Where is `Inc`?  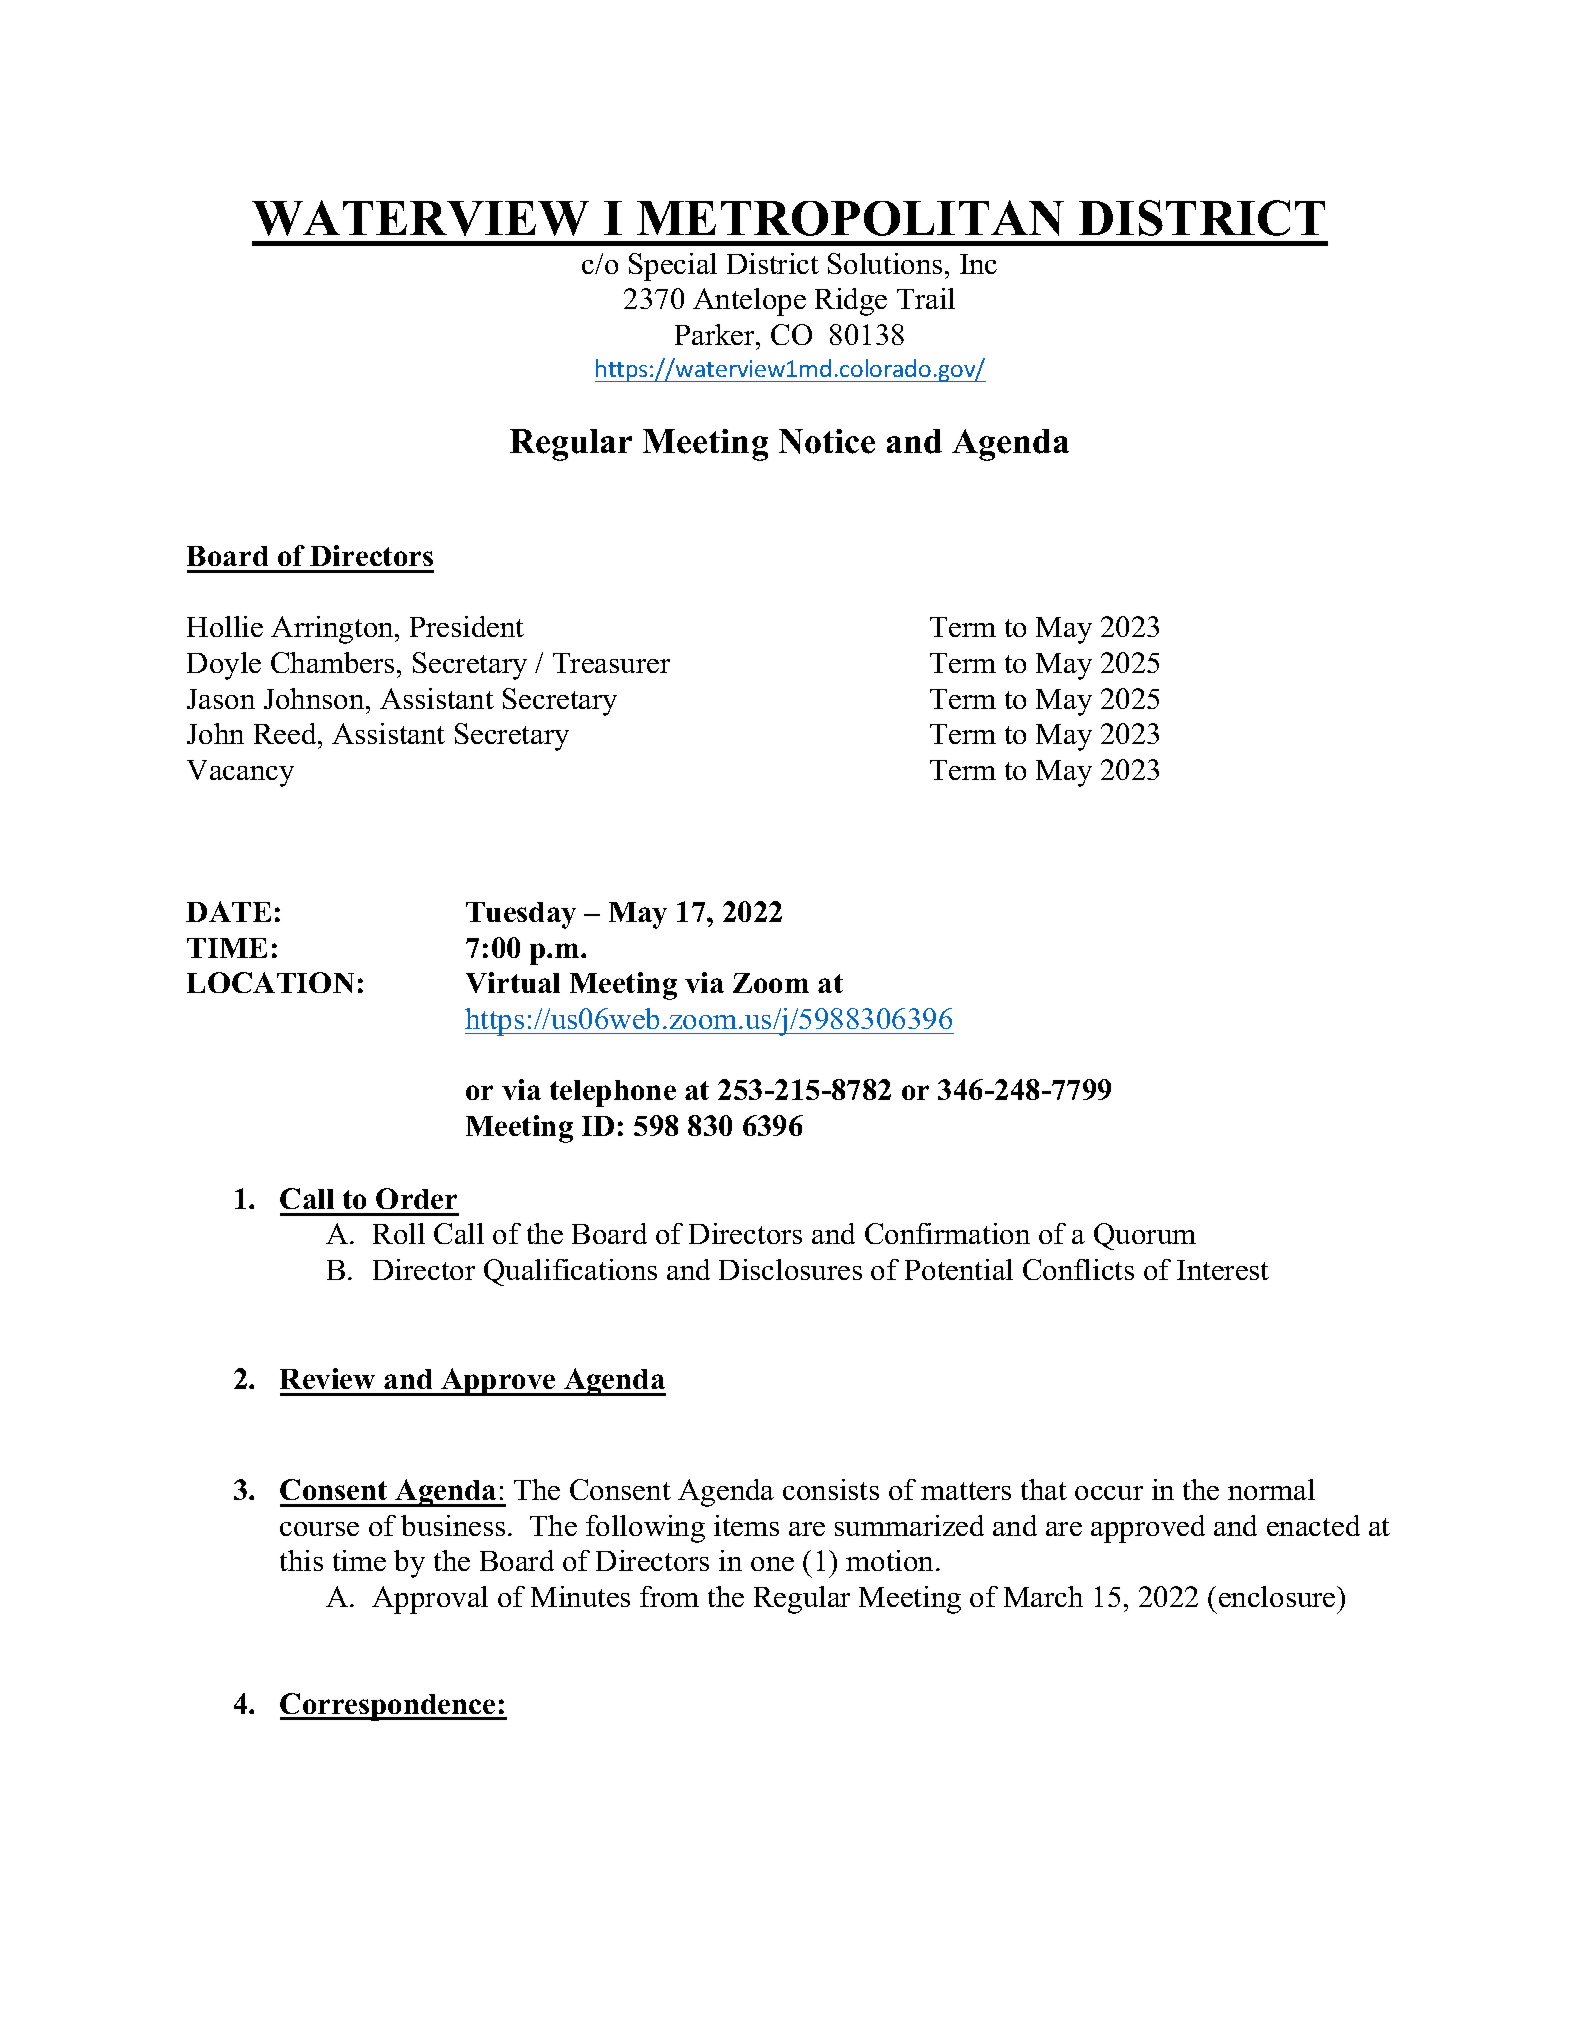 Inc is located at coordinates (978, 264).
